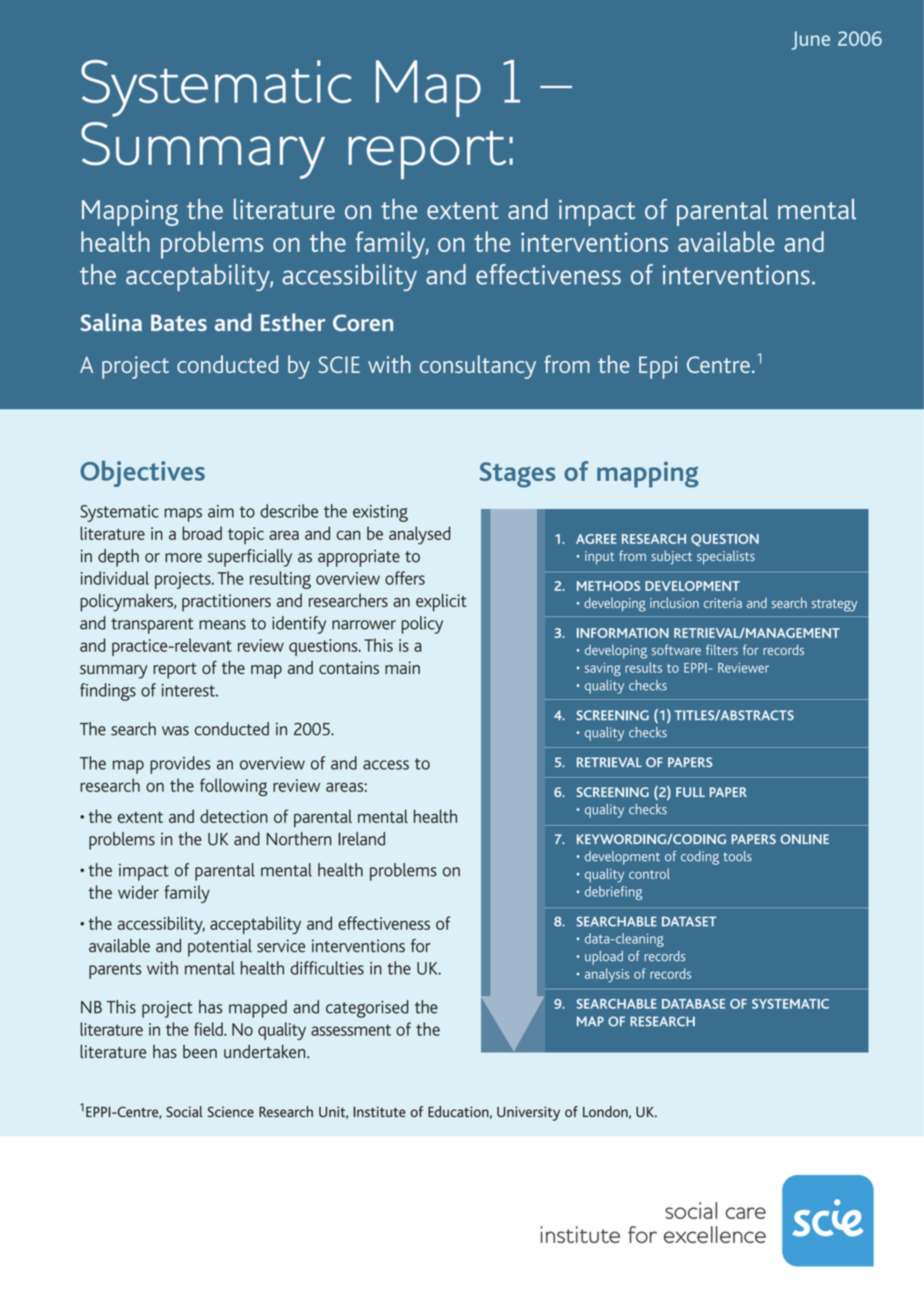 The image size is (924, 1308). What do you see at coordinates (737, 856) in the image?
I see `tools` at bounding box center [737, 856].
